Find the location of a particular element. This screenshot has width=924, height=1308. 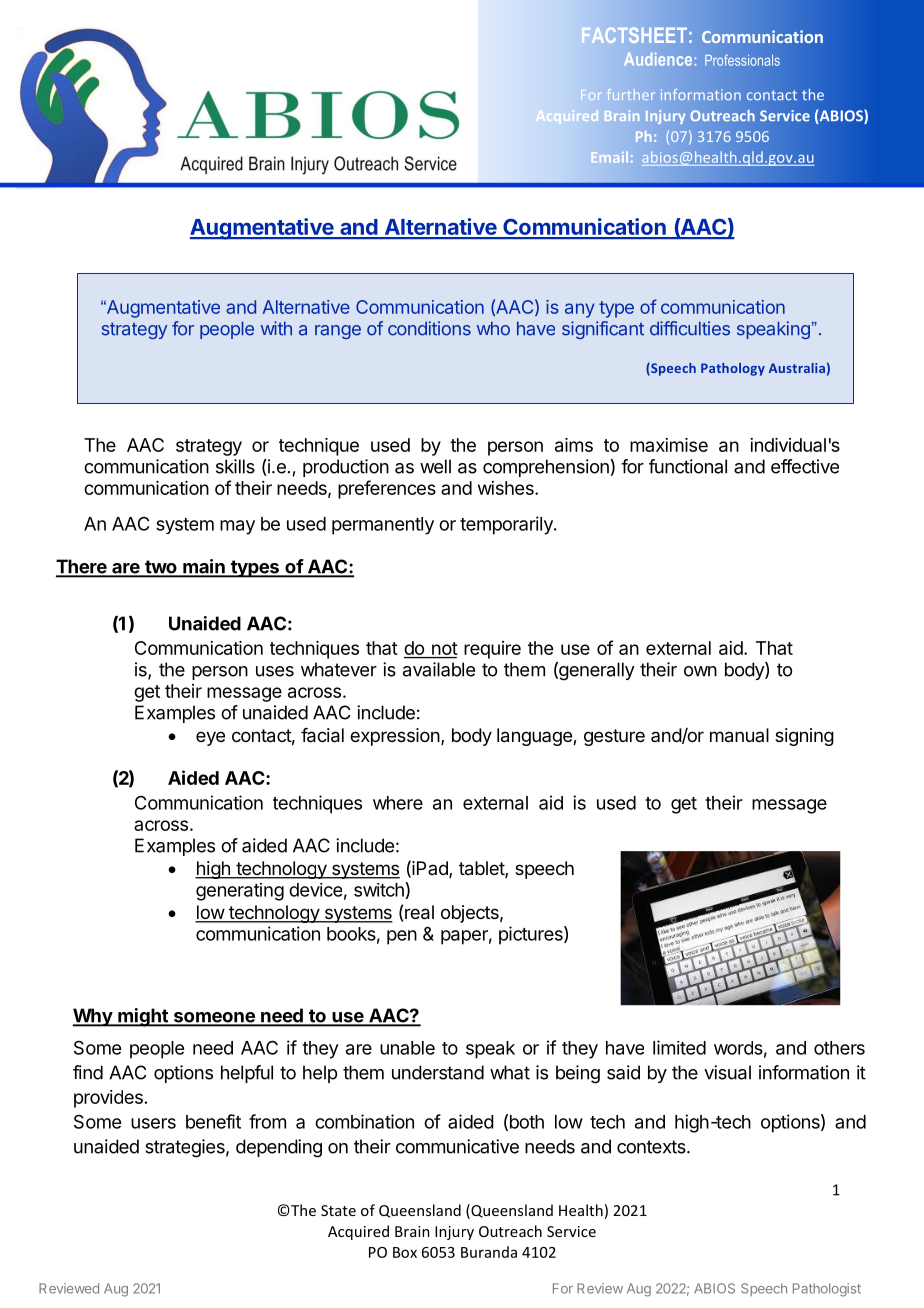

skills is located at coordinates (235, 466).
